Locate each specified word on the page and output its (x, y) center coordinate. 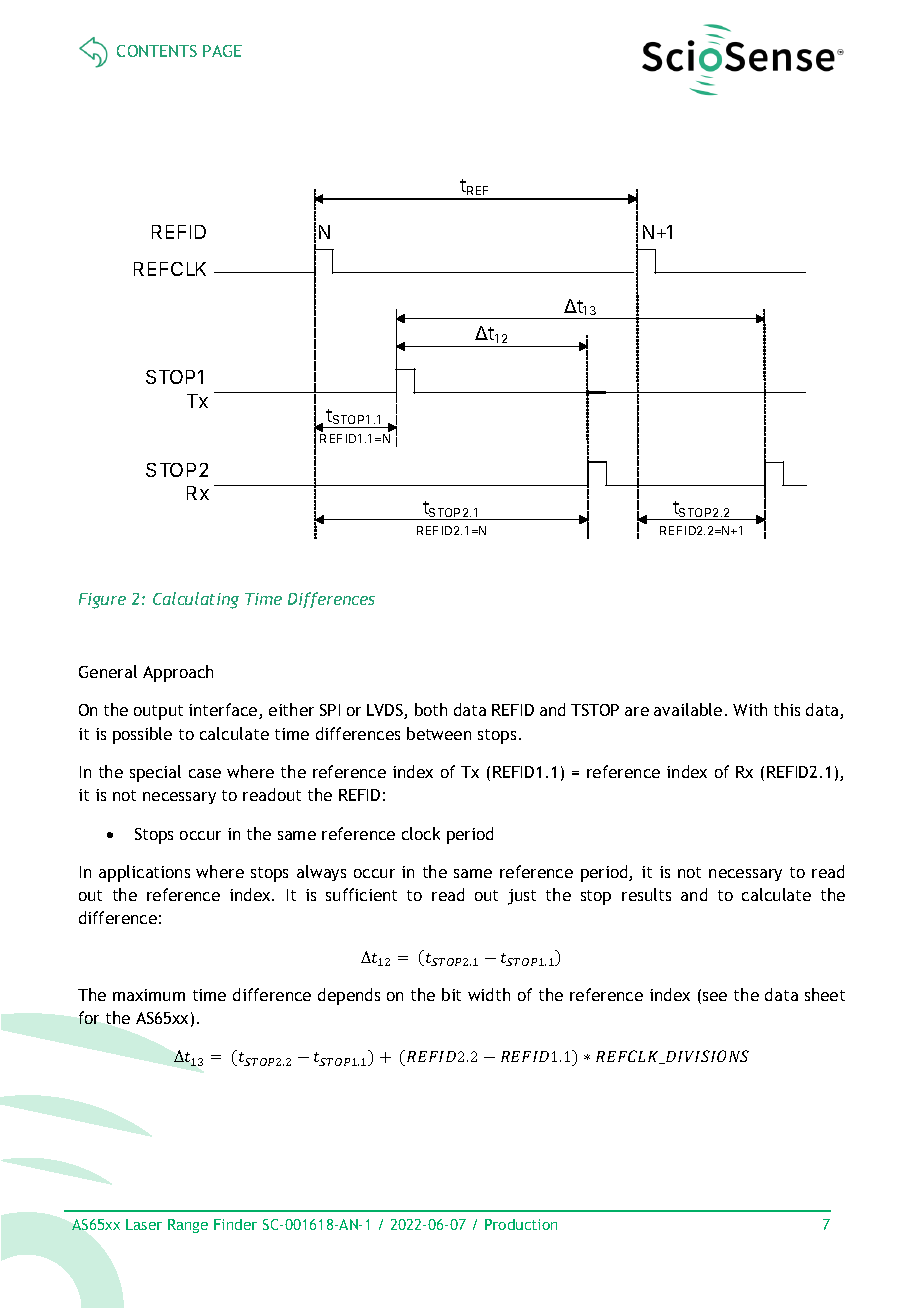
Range (188, 1226)
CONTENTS (157, 51)
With (750, 709)
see (715, 996)
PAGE (222, 51)
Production (521, 1224)
